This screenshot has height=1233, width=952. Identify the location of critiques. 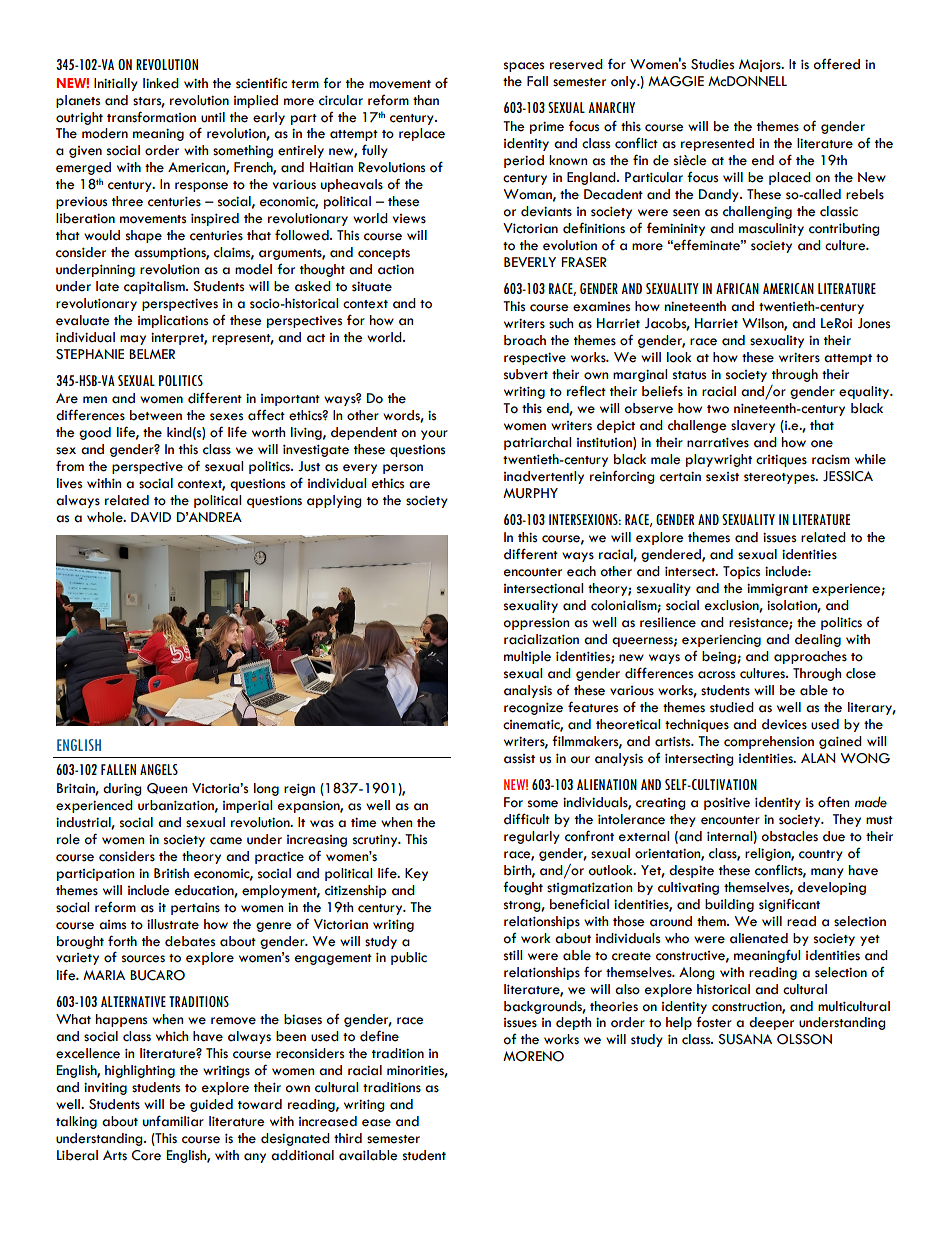
(781, 461).
